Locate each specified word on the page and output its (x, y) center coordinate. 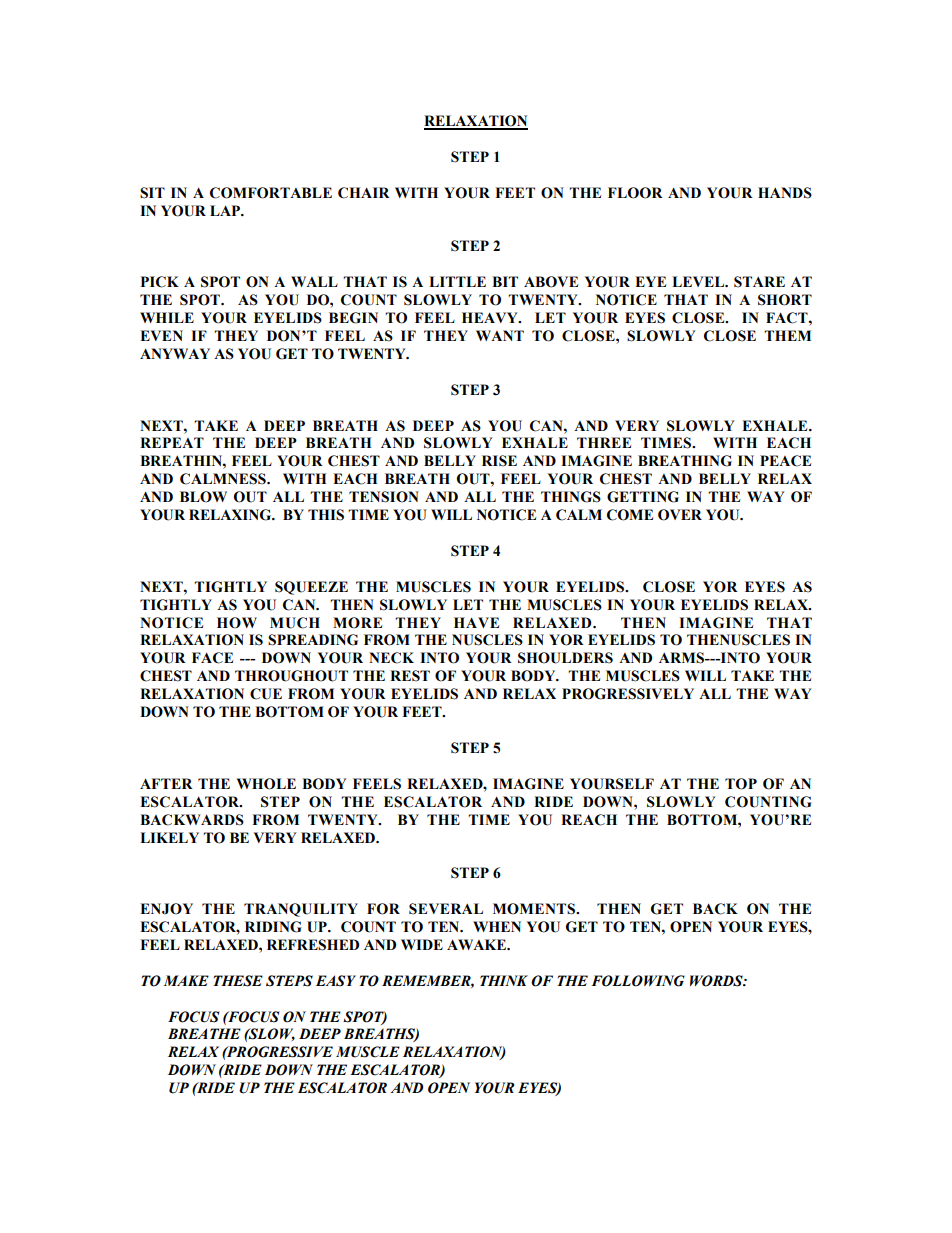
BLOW (203, 497)
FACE (212, 658)
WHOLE (266, 784)
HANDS (785, 193)
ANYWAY (175, 353)
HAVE (476, 622)
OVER (680, 515)
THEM (787, 335)
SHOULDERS (565, 658)
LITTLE (457, 281)
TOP (741, 784)
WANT (500, 335)
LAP (226, 210)
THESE (238, 981)
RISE (499, 461)
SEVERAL (446, 909)
